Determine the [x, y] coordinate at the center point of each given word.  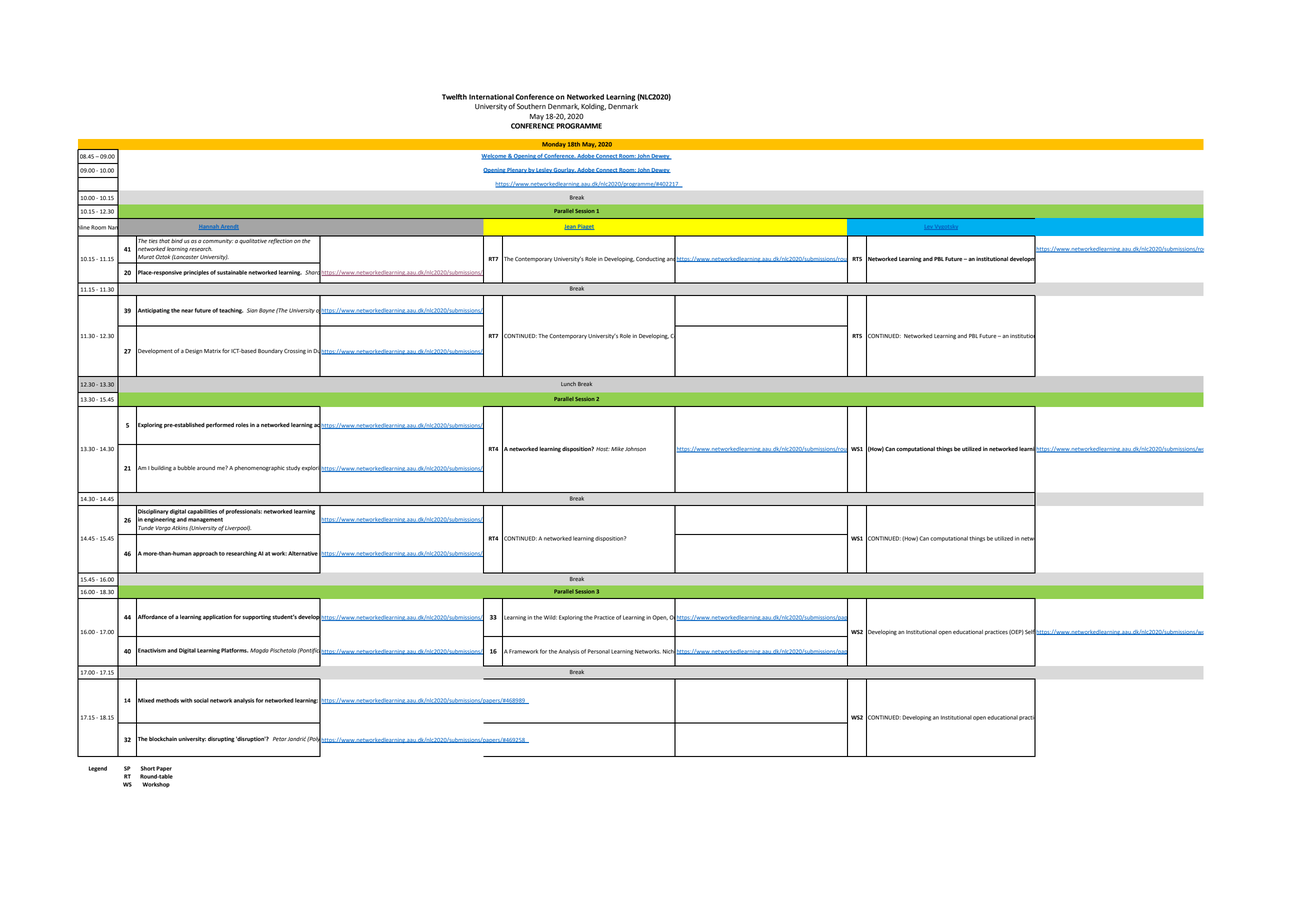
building [161, 468]
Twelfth [454, 97]
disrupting [221, 740]
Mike [617, 449]
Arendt [229, 227]
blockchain [163, 739]
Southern [531, 106]
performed [220, 425]
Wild [550, 617]
